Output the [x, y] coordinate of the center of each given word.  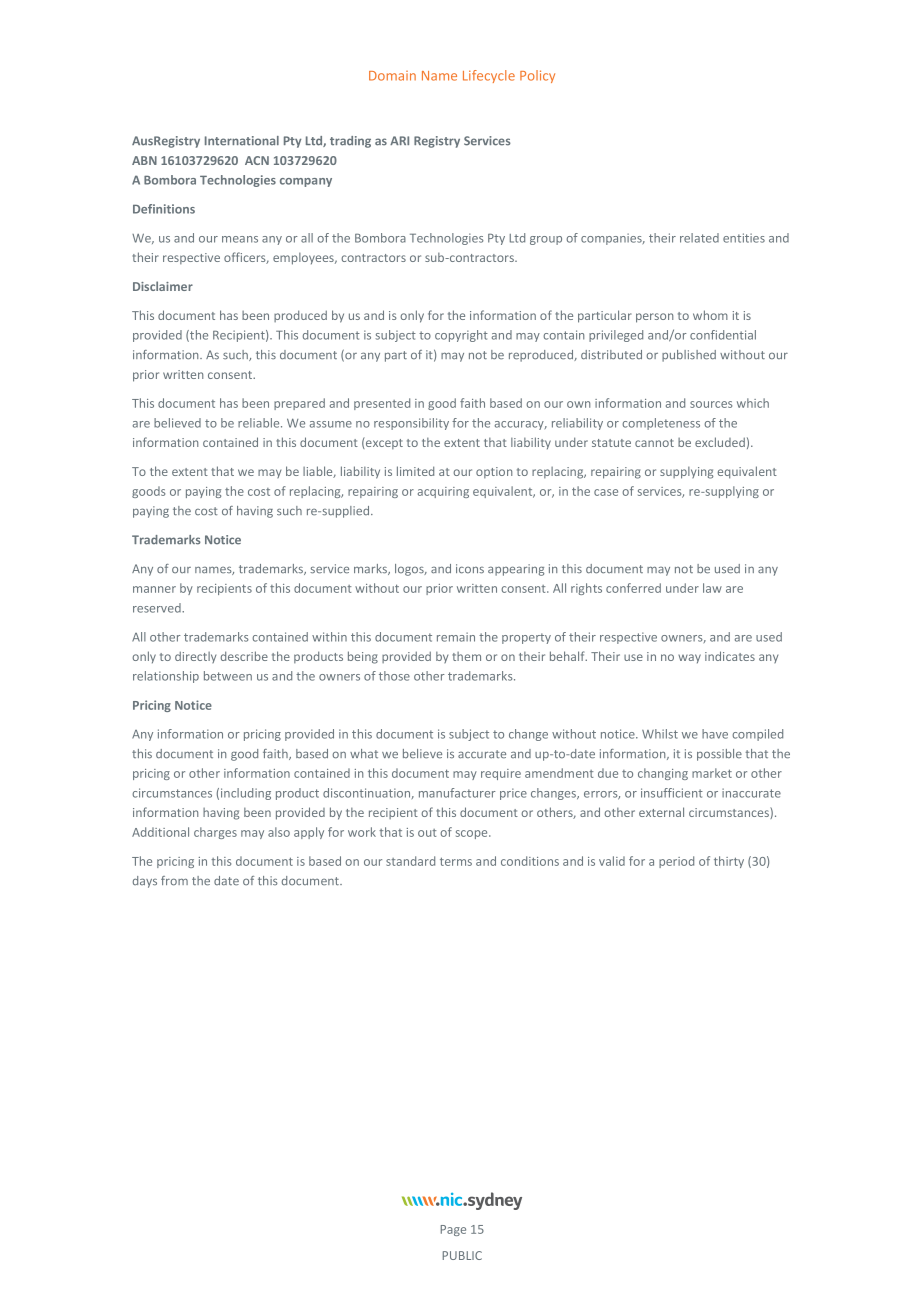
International [242, 141]
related [699, 238]
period [676, 862]
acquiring [443, 492]
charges [215, 833]
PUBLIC [462, 1255]
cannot [654, 443]
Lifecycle [489, 76]
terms [456, 861]
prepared [299, 404]
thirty [729, 862]
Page [453, 1230]
